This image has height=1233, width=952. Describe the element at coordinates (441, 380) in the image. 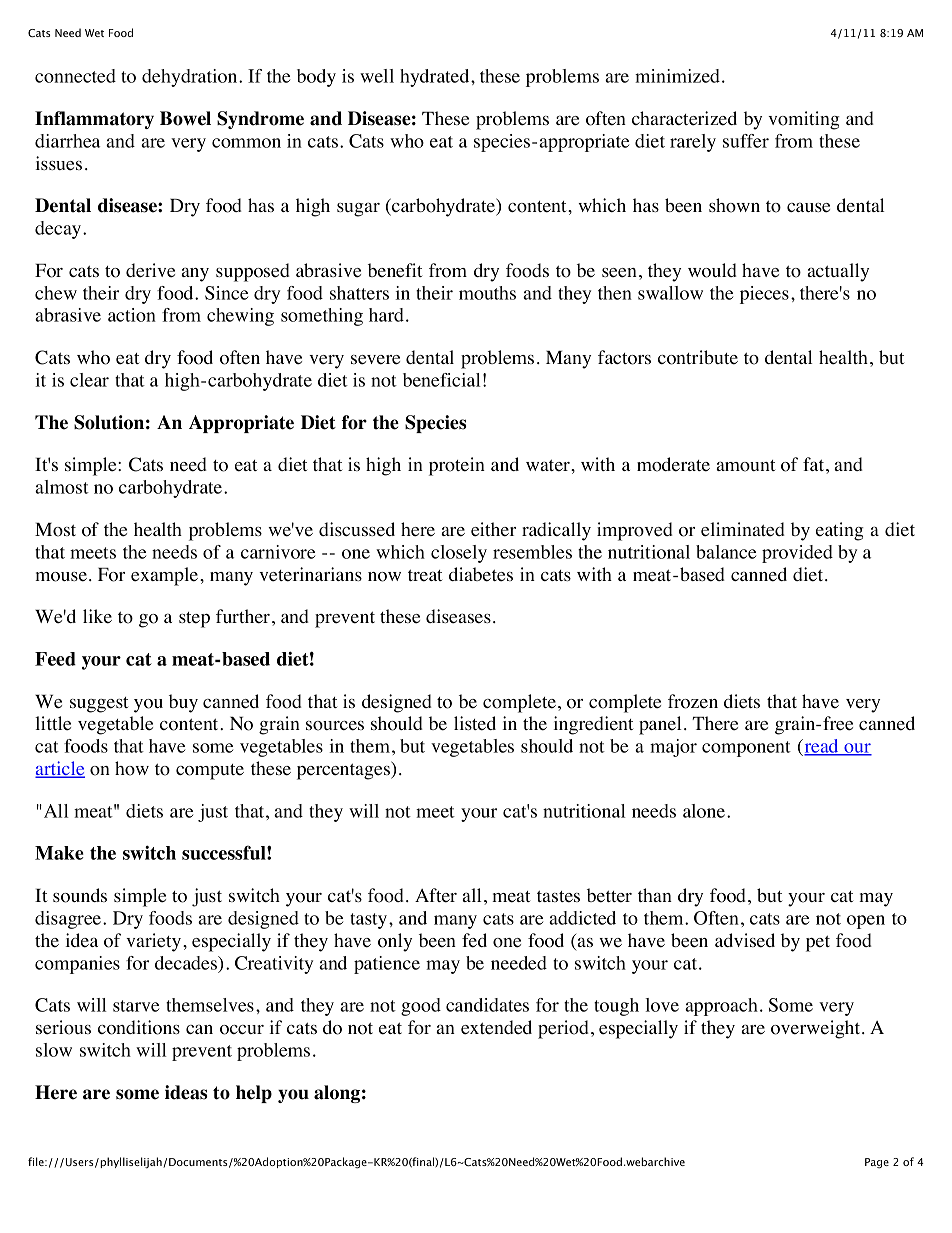

I see `beneficial` at that location.
